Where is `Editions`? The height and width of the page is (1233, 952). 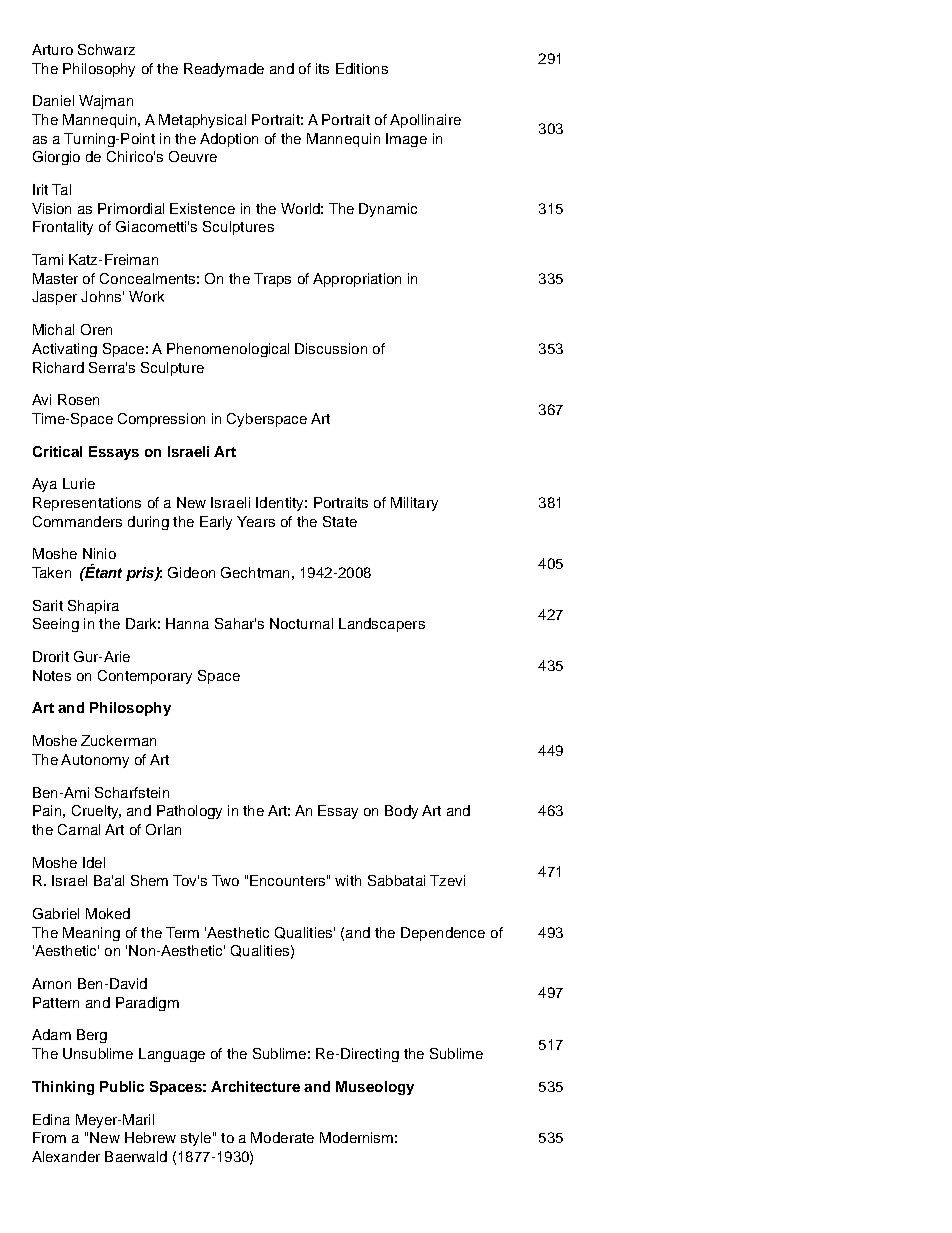 Editions is located at coordinates (362, 68).
